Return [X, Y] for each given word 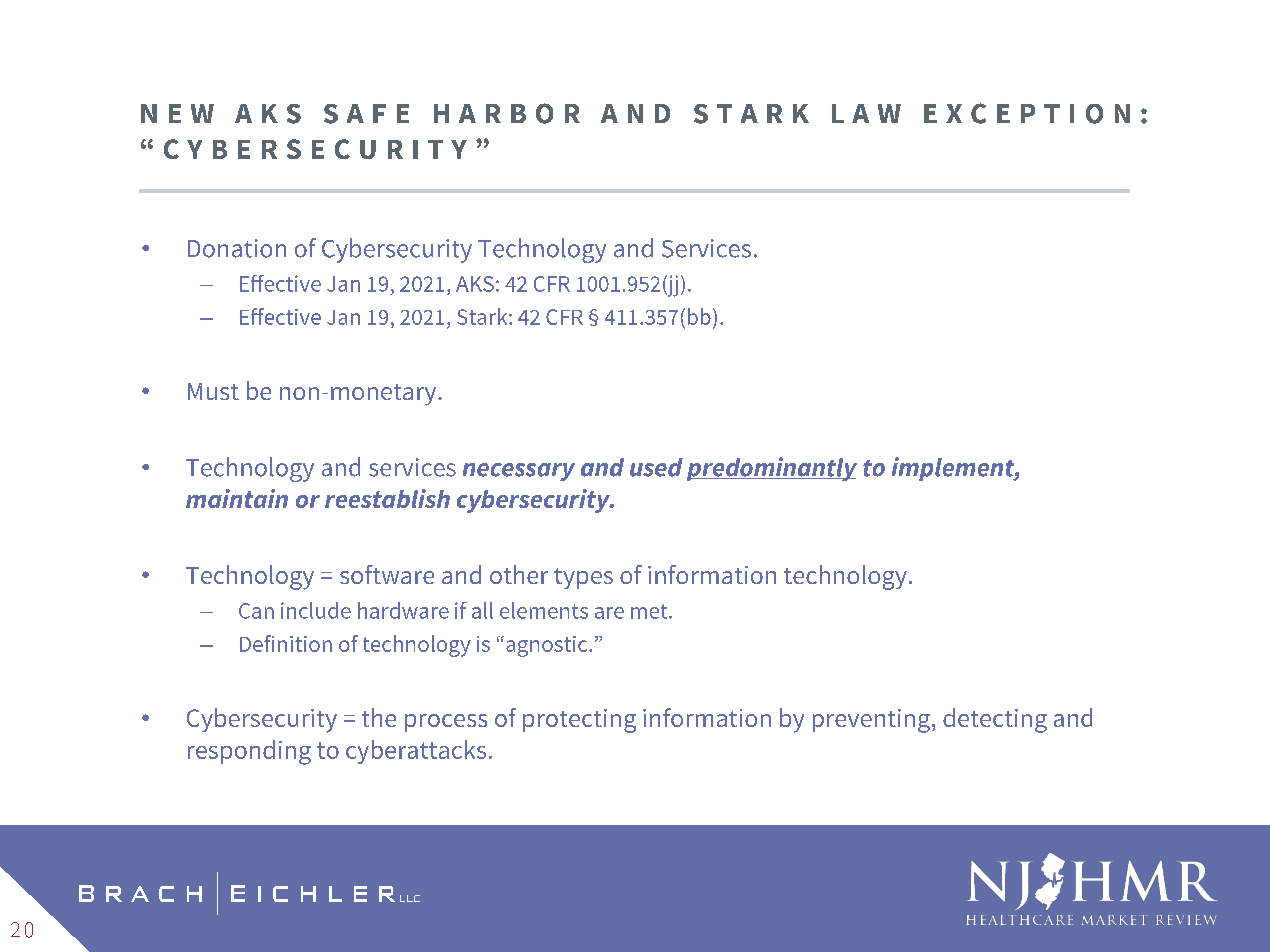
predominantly [772, 469]
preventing [873, 721]
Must [213, 391]
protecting [579, 721]
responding [249, 752]
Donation [237, 248]
